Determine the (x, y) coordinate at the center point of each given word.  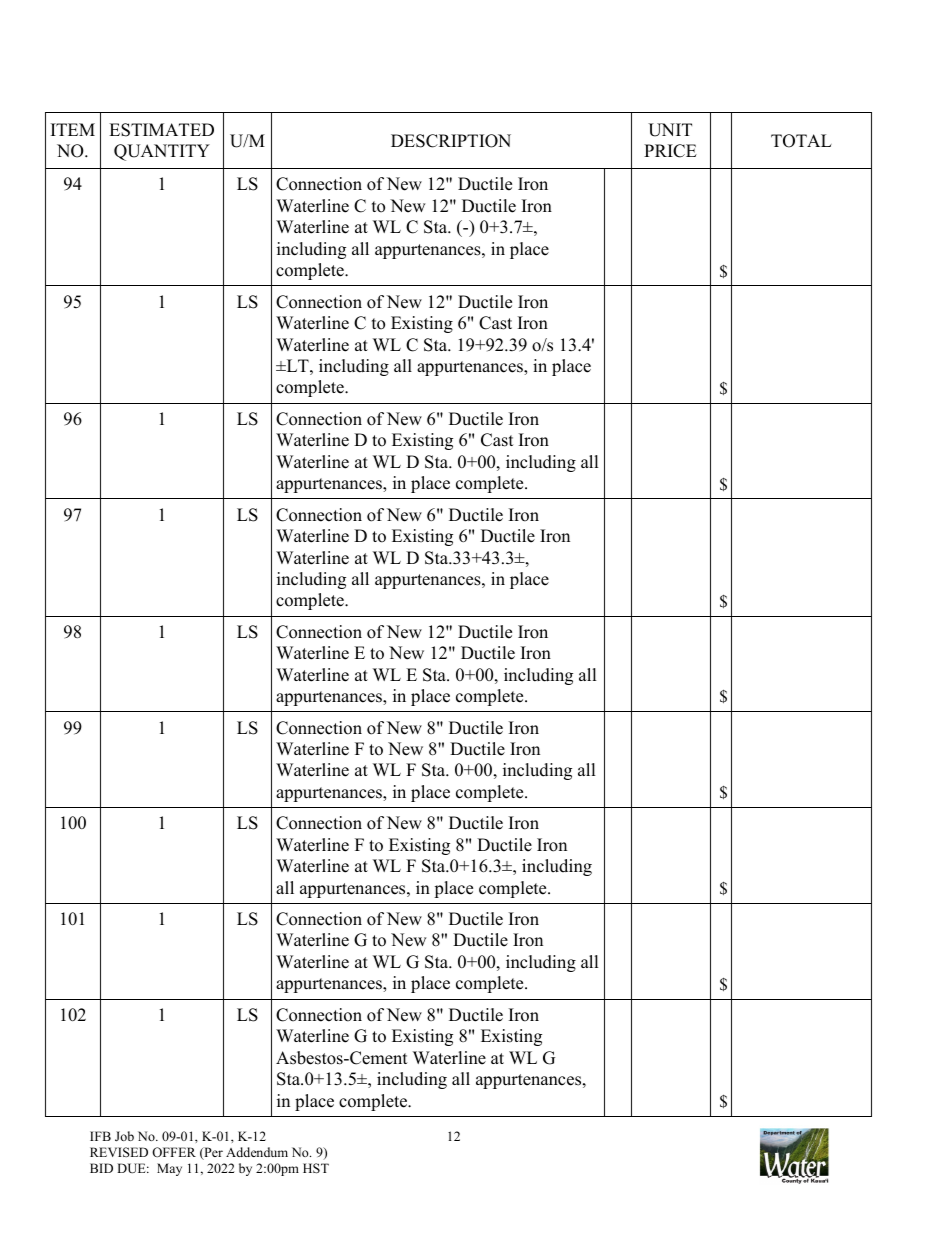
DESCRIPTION (451, 141)
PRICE (670, 151)
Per (212, 1153)
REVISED (119, 1152)
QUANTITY (162, 152)
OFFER (174, 1152)
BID (101, 1168)
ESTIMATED (161, 130)
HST (316, 1168)
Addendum (257, 1152)
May (169, 1169)
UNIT (670, 130)
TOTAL (801, 141)
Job (124, 1136)
